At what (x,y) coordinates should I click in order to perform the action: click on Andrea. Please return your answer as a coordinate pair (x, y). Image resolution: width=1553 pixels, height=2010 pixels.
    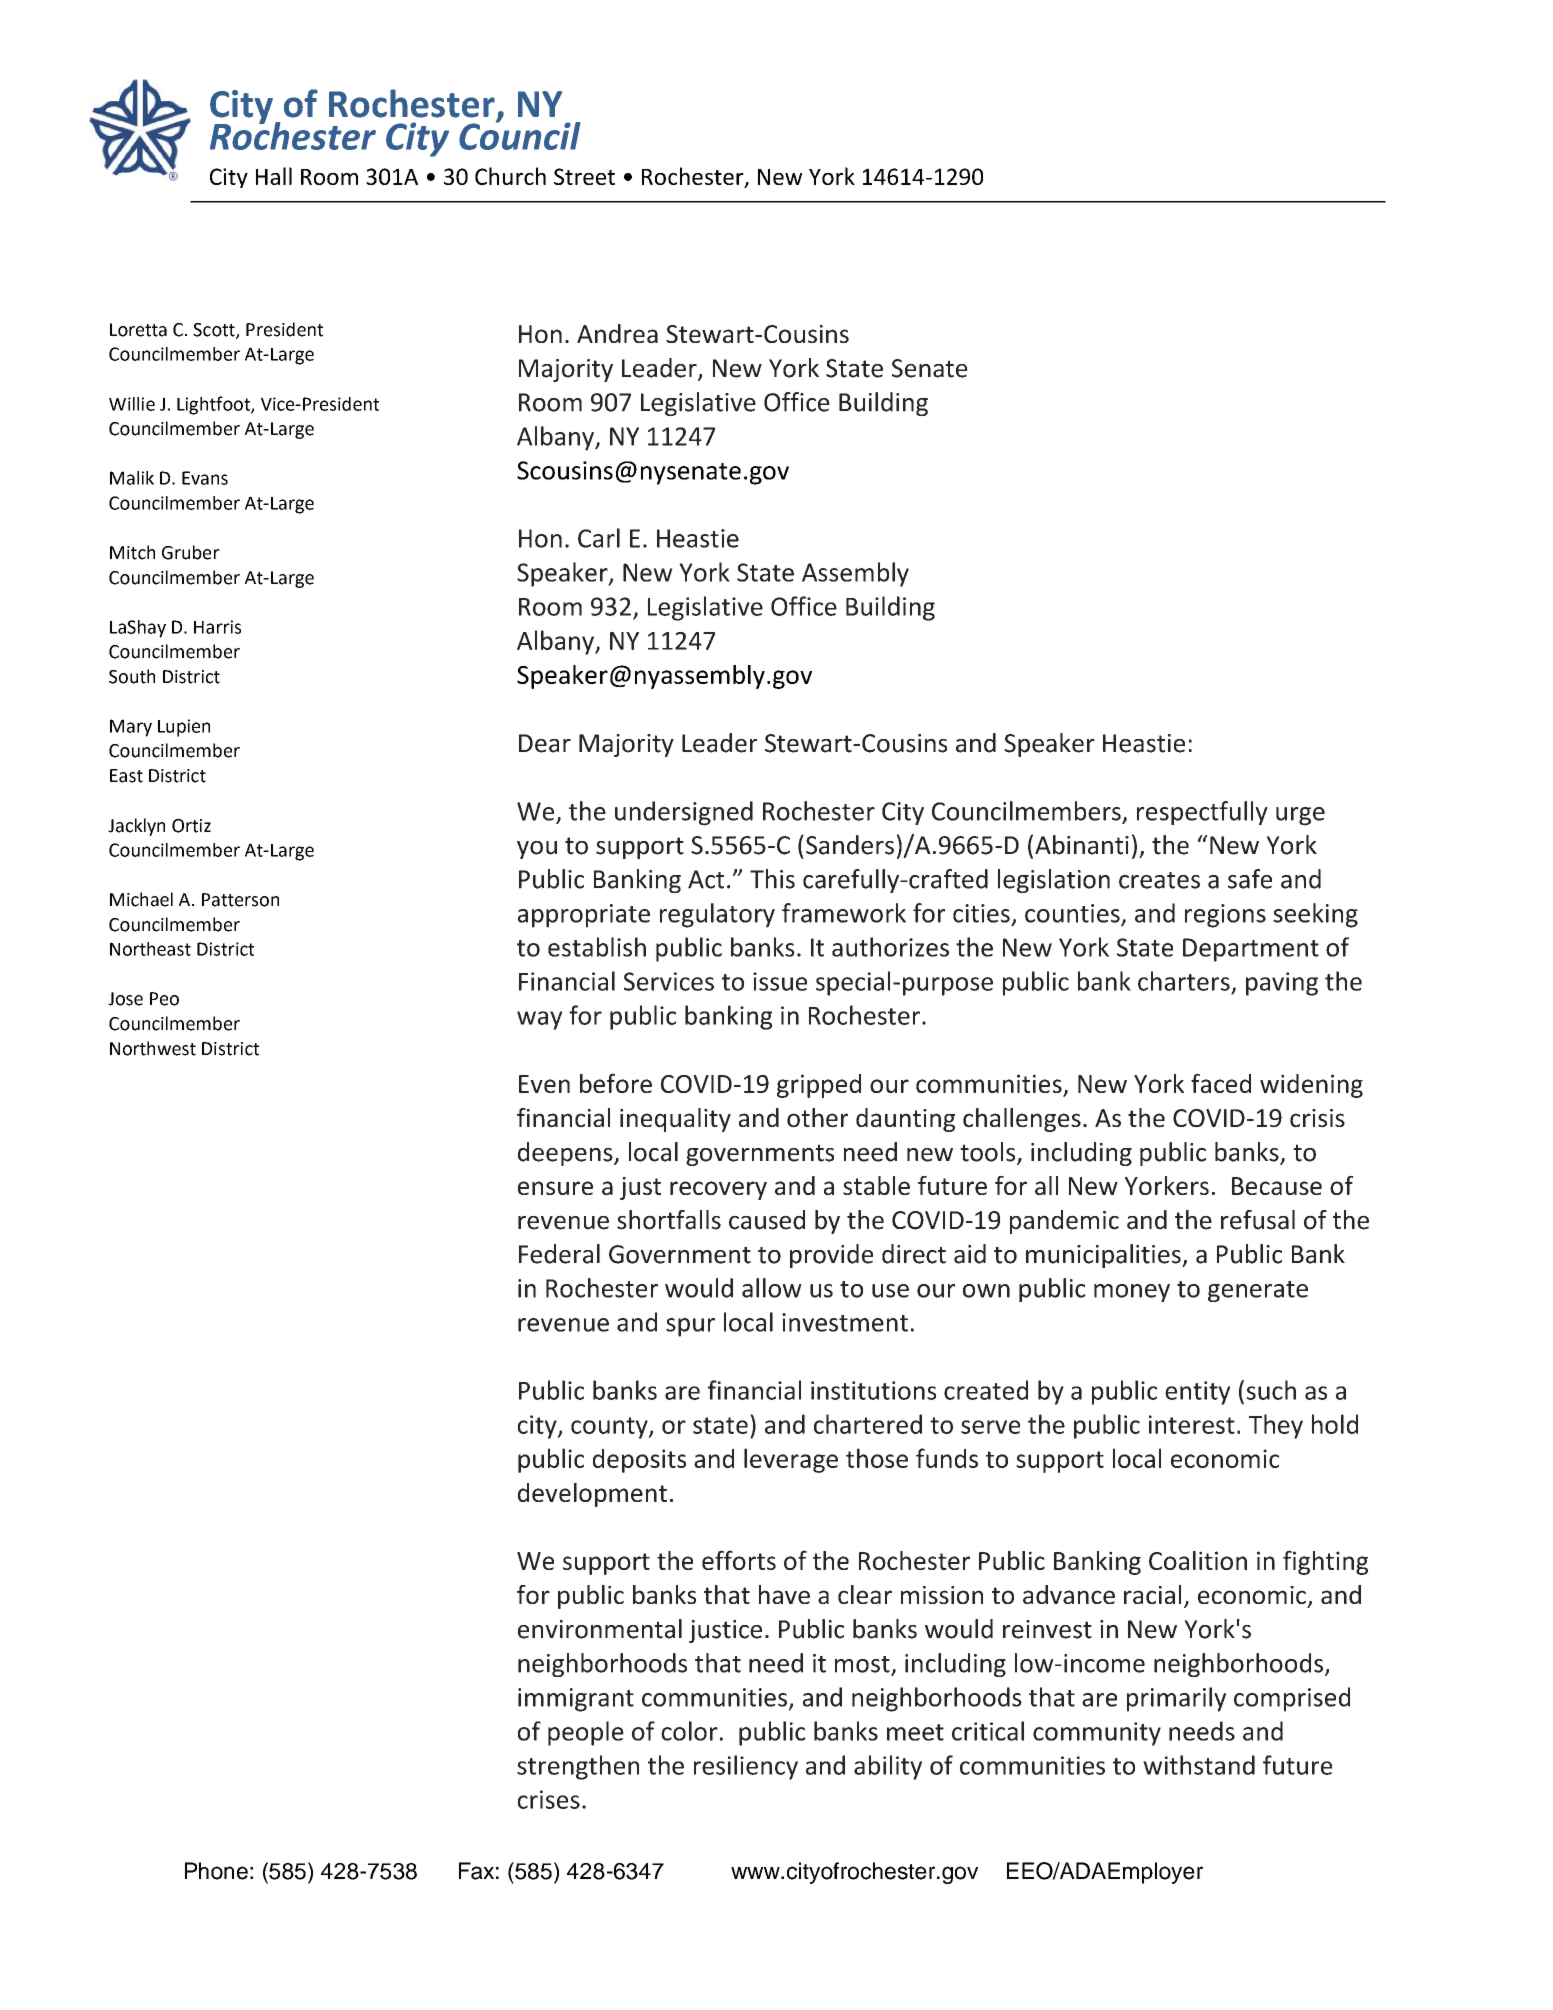
    Looking at the image, I should click on (617, 333).
